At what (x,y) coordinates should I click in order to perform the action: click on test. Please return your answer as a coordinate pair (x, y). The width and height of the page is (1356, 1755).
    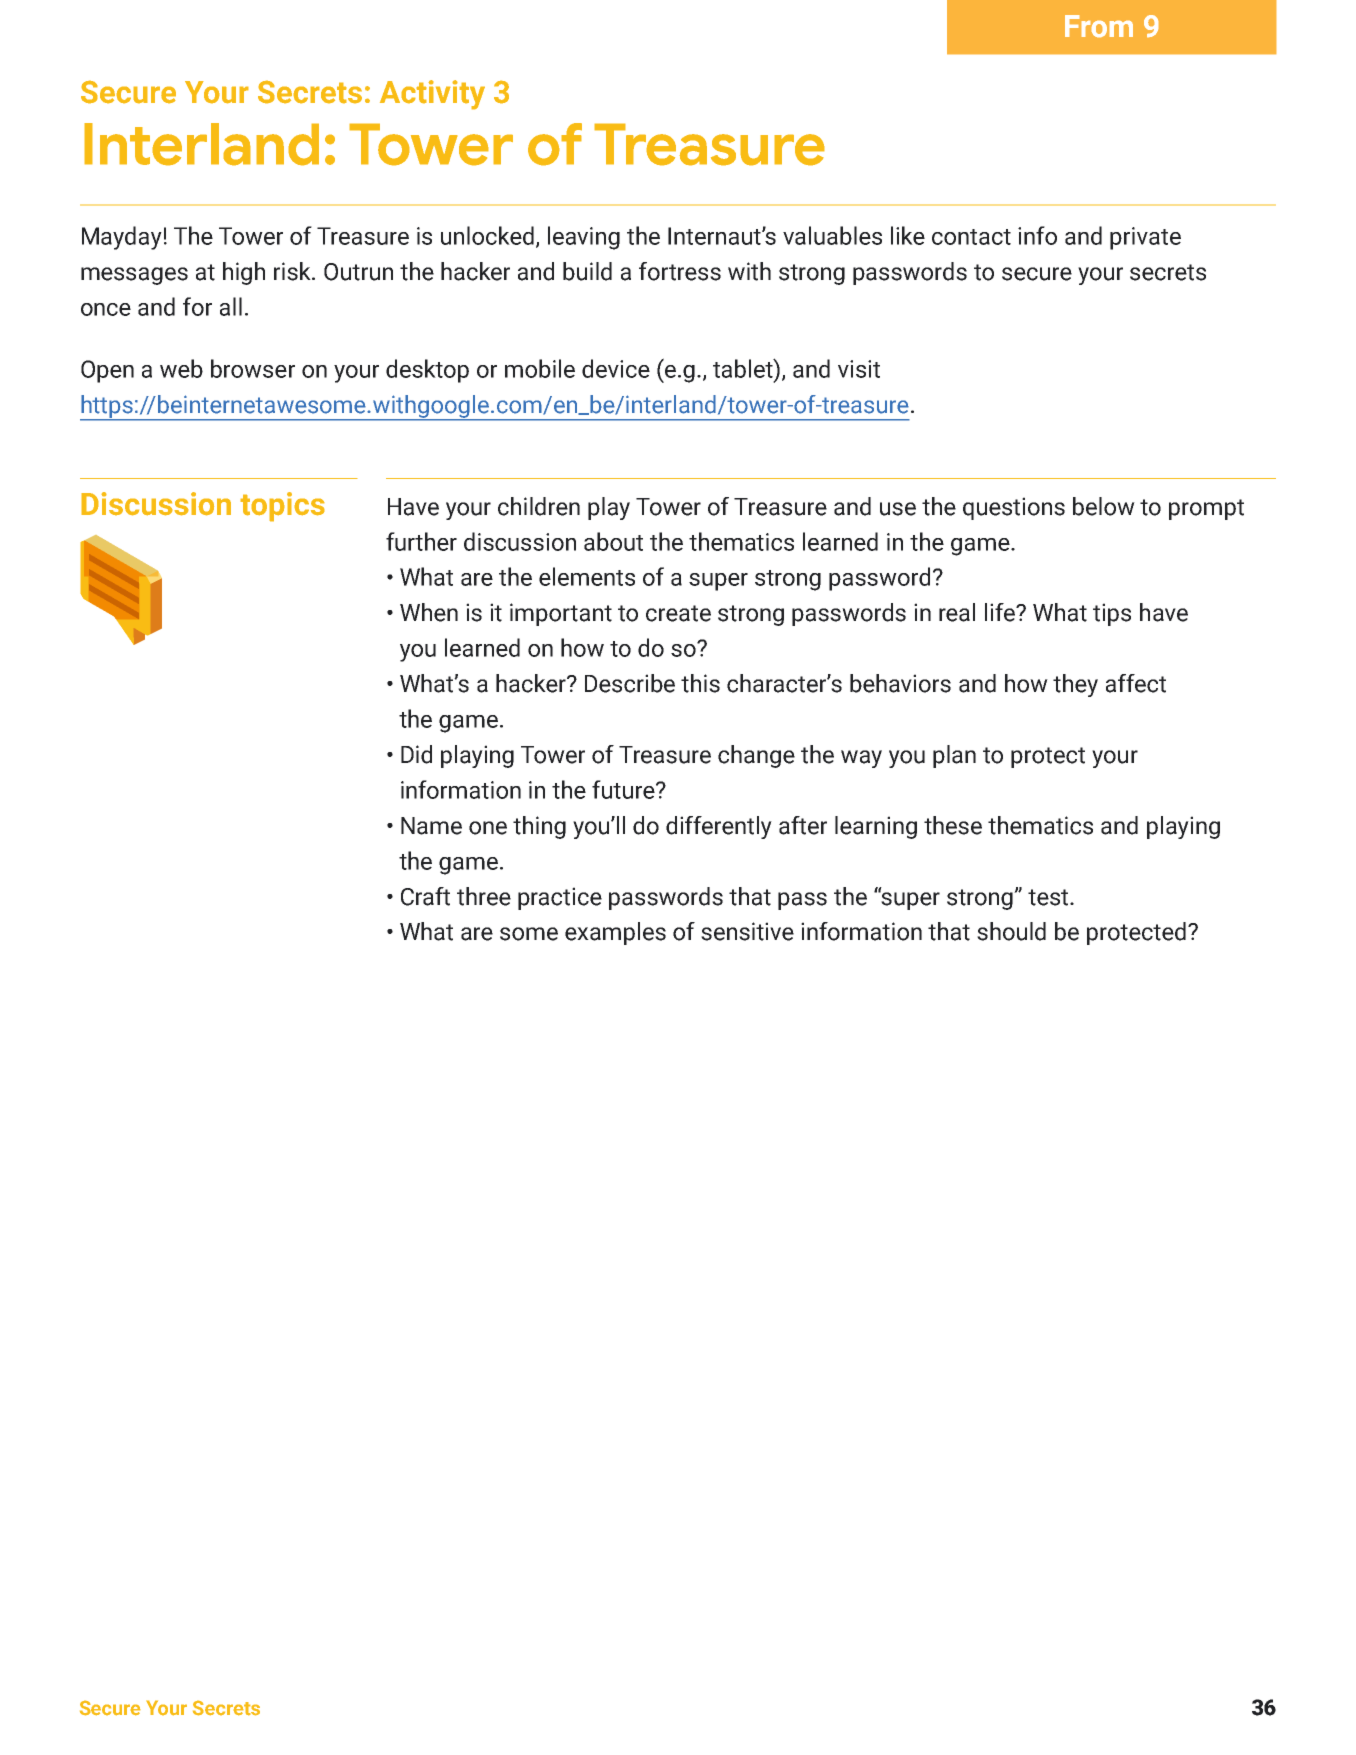
    Looking at the image, I should click on (1049, 897).
